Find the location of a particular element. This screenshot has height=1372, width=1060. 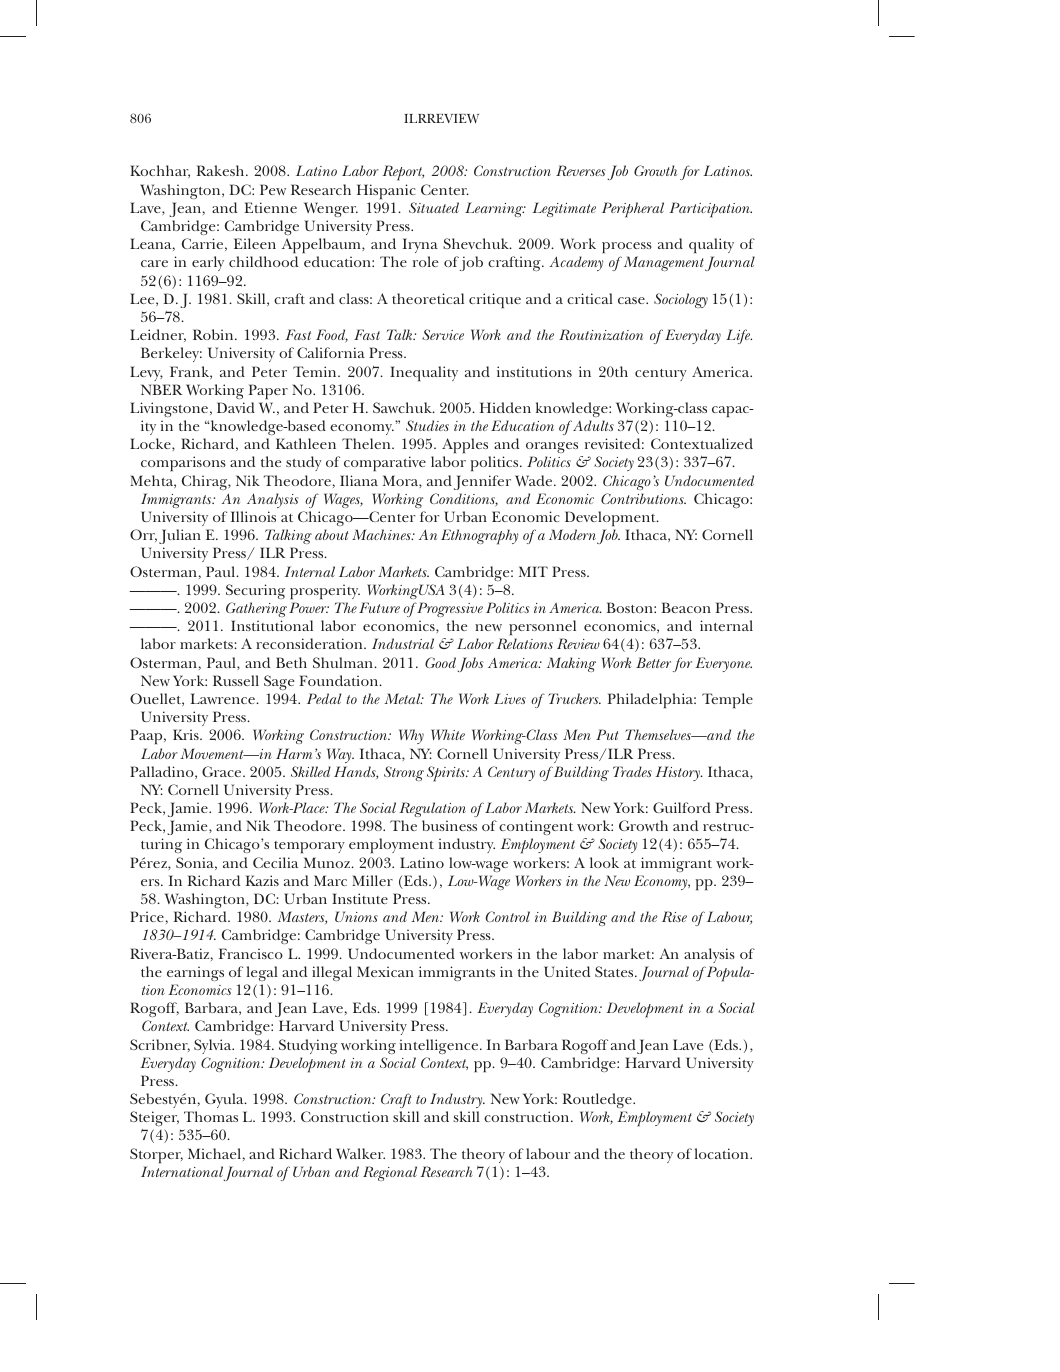

Thomas is located at coordinates (211, 1116).
